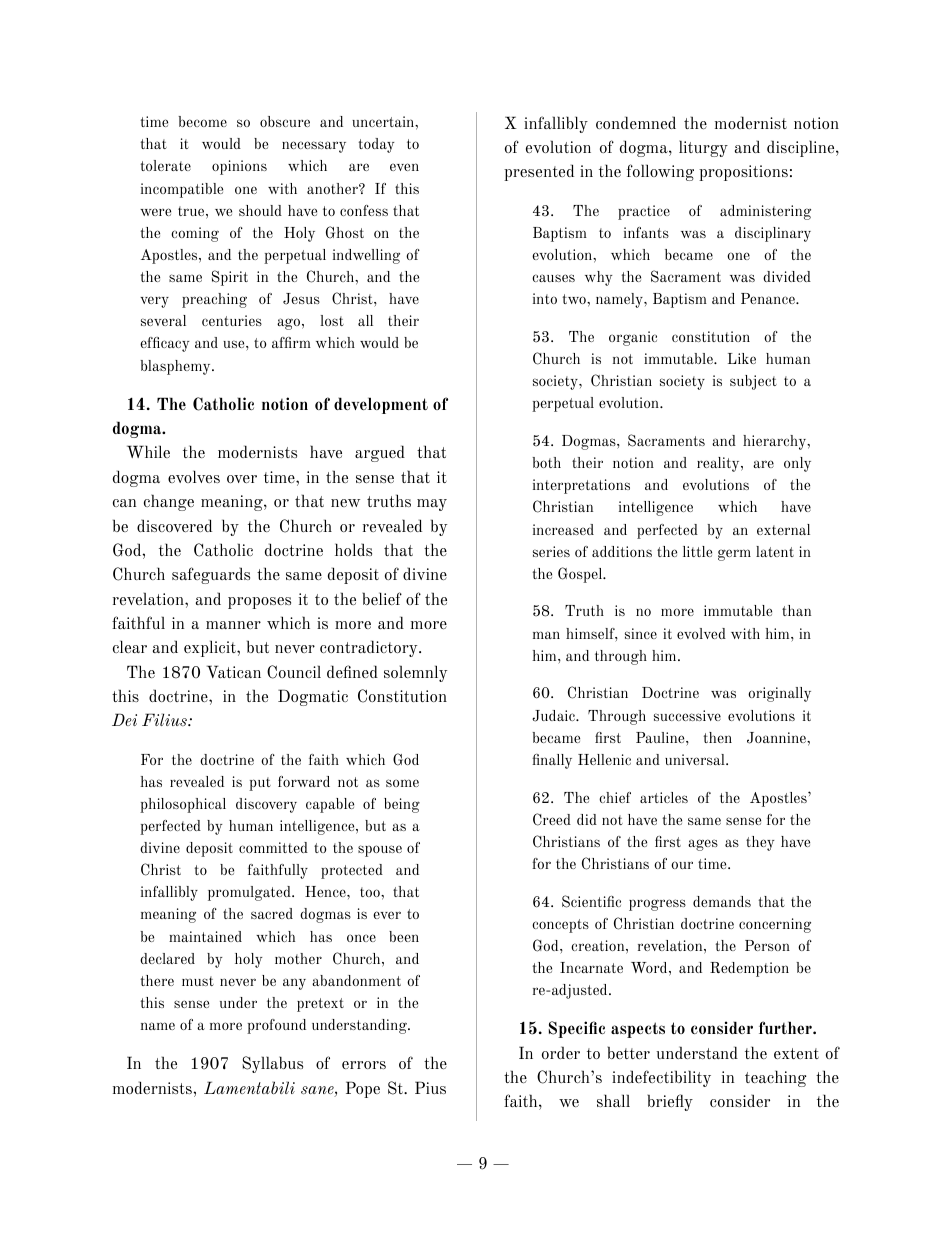  What do you see at coordinates (203, 121) in the screenshot?
I see `become` at bounding box center [203, 121].
